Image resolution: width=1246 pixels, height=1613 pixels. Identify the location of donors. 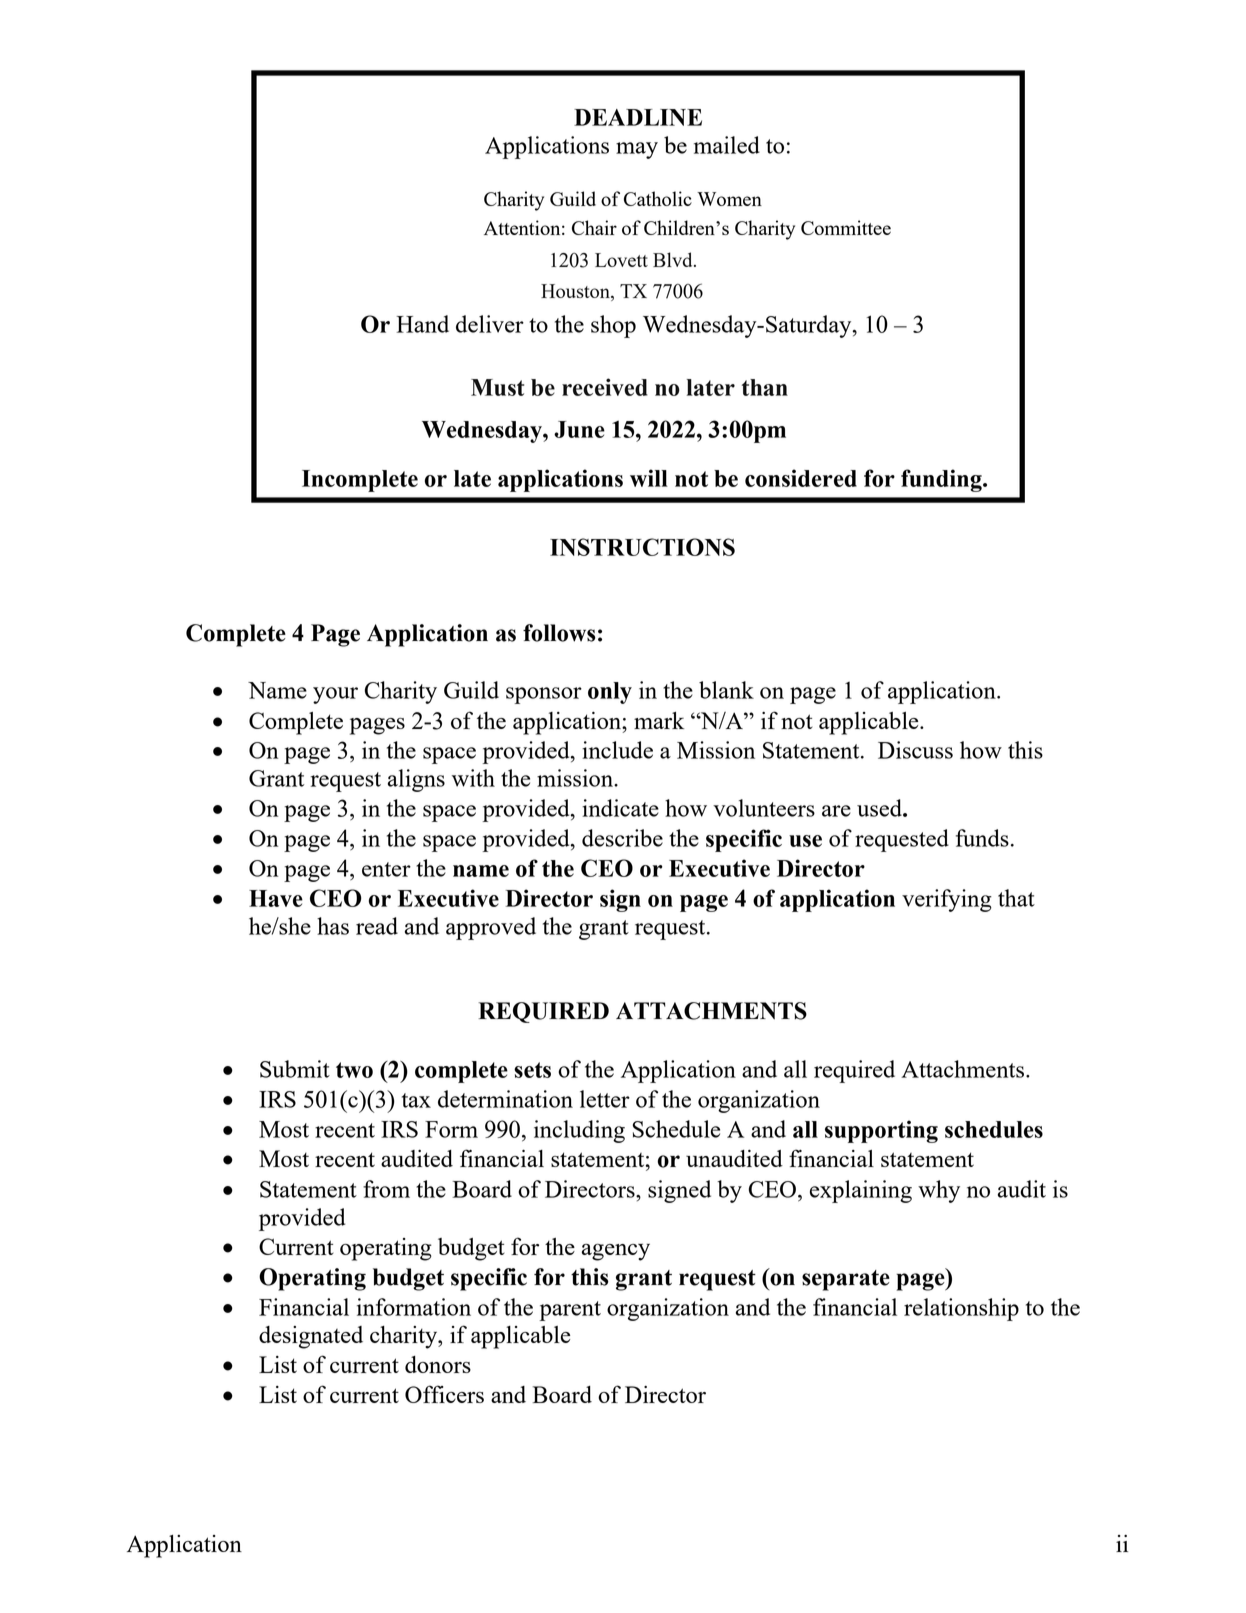
(438, 1364).
